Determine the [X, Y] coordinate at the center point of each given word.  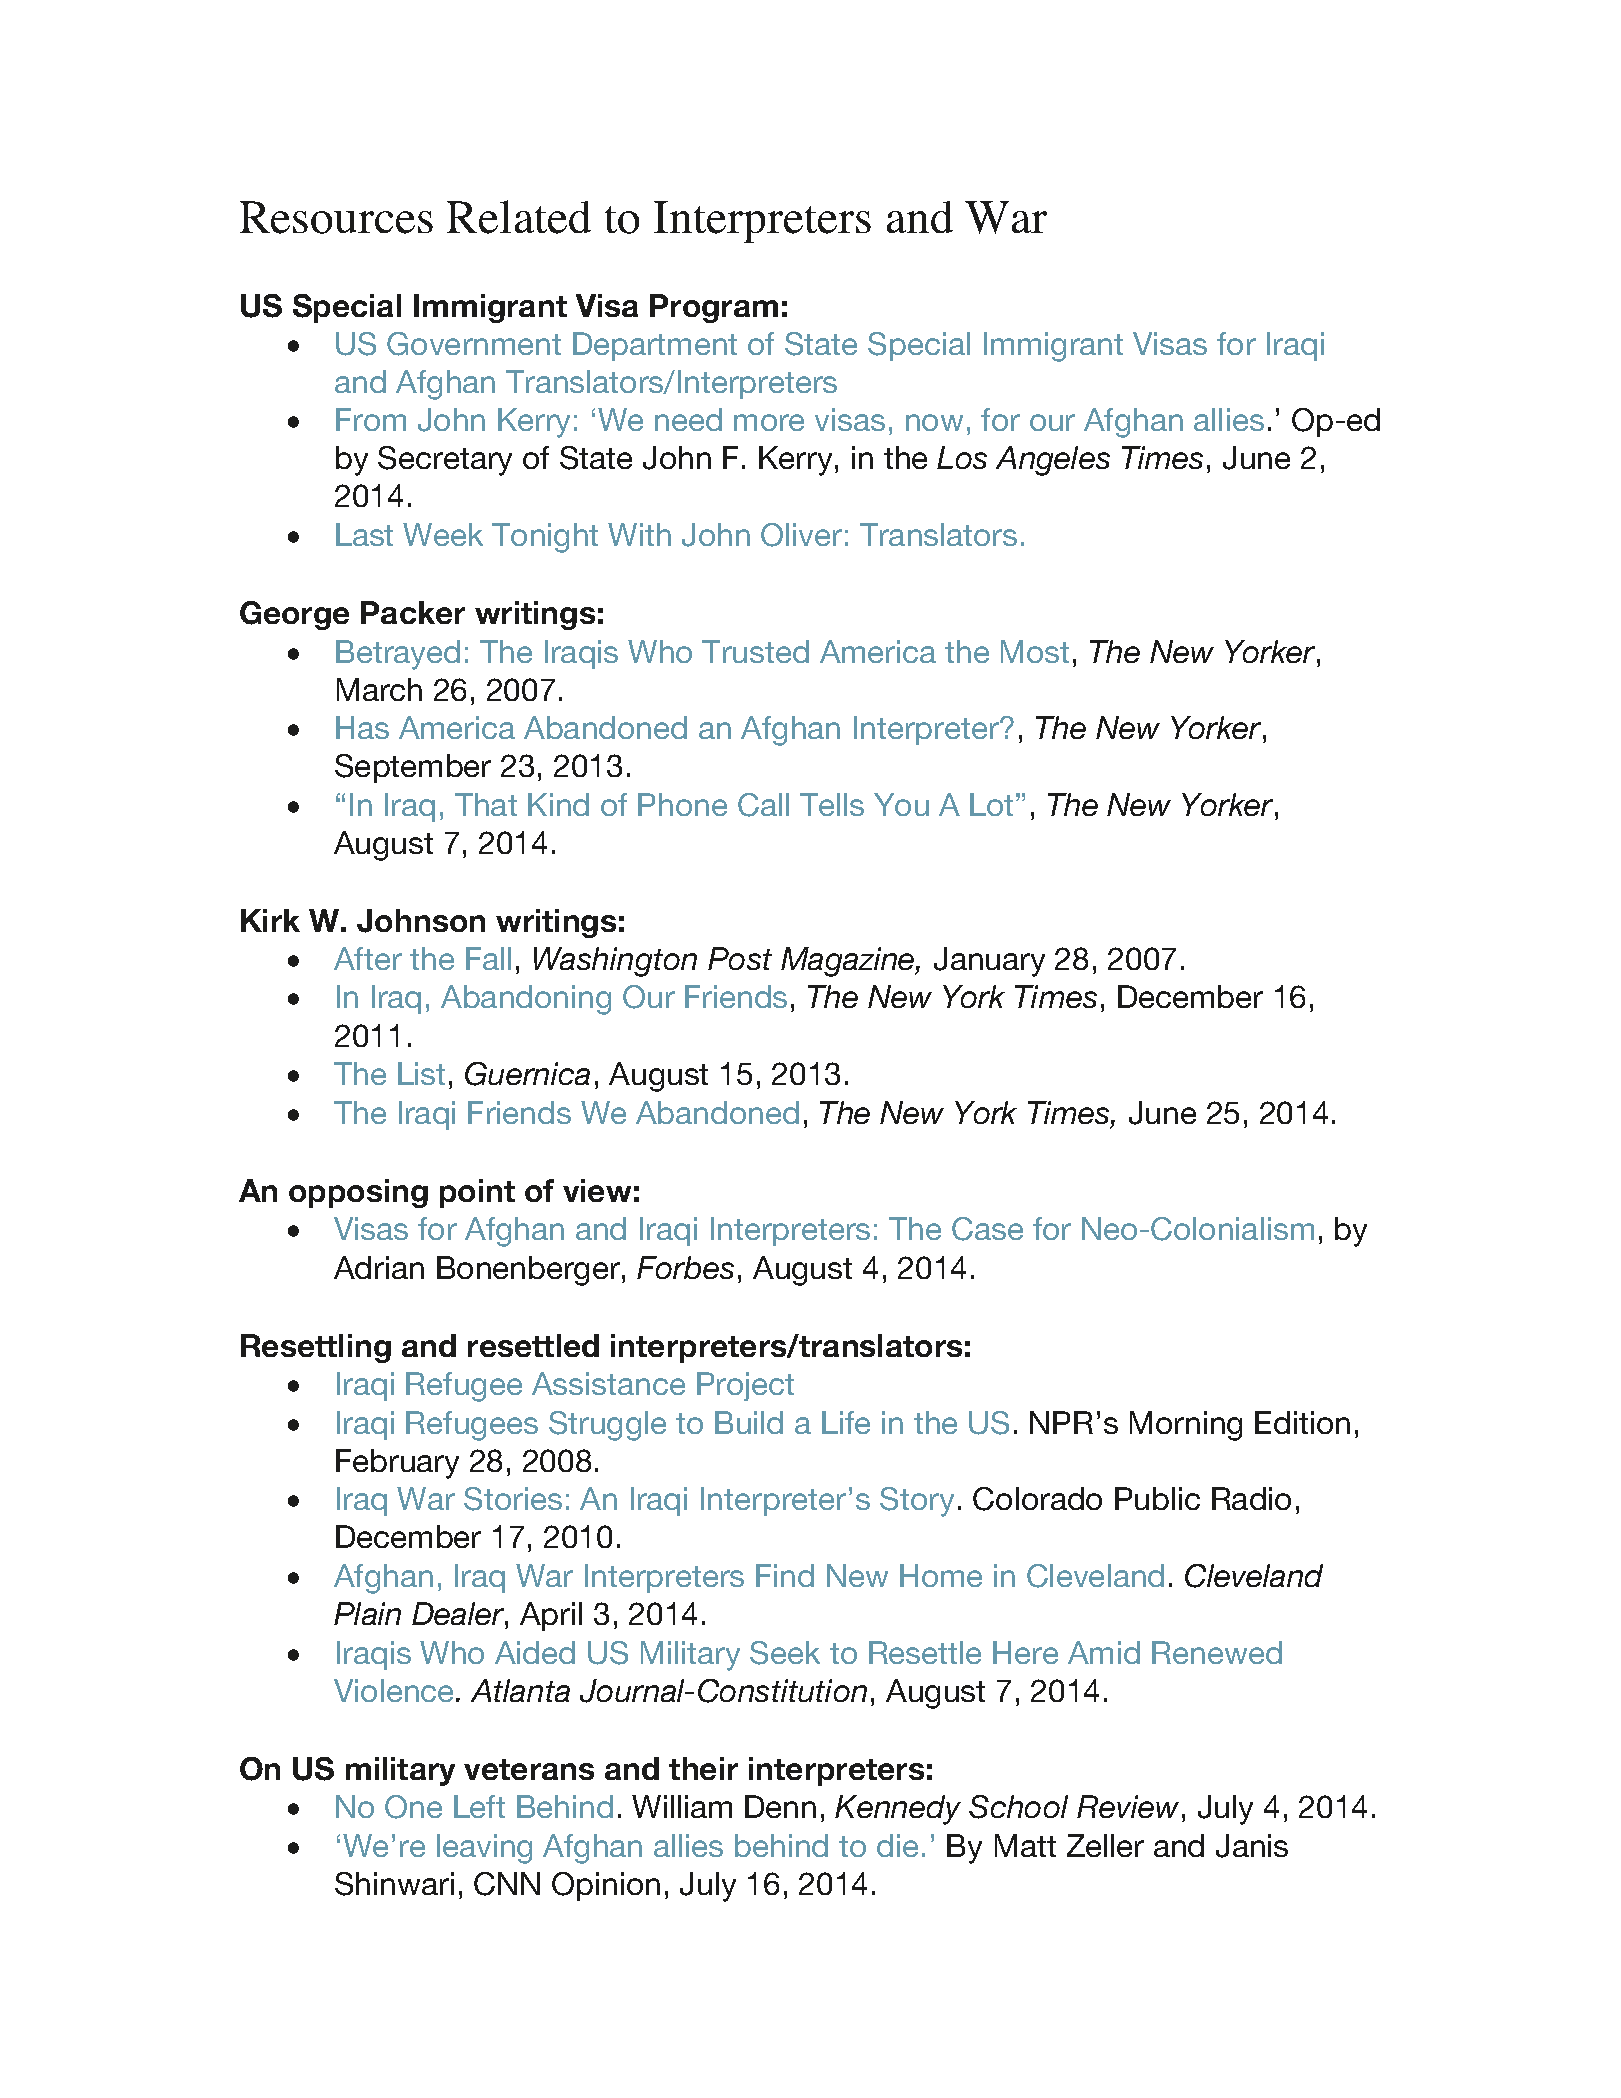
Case [987, 1229]
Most [1035, 651]
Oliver [801, 535]
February [397, 1464]
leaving [484, 1849]
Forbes [685, 1267]
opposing [358, 1193]
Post [740, 958]
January [989, 962]
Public [1157, 1498]
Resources [336, 217]
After [368, 958]
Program [714, 308]
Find [785, 1575]
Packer [413, 612]
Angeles [1053, 461]
